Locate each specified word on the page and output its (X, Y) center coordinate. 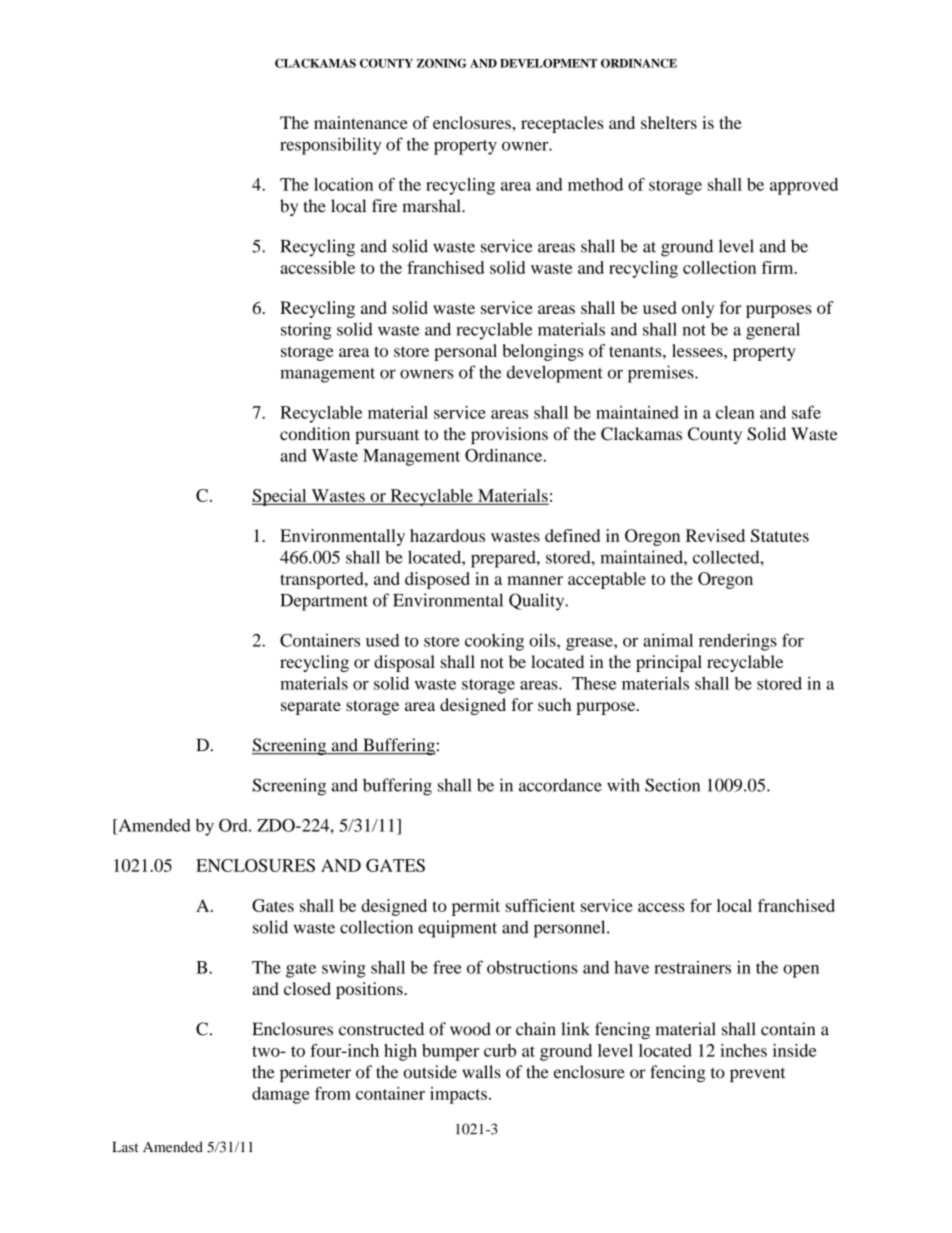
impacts (458, 1095)
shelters (669, 122)
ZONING (441, 63)
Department (324, 602)
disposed (437, 580)
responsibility (330, 146)
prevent (757, 1075)
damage (280, 1095)
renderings (738, 642)
